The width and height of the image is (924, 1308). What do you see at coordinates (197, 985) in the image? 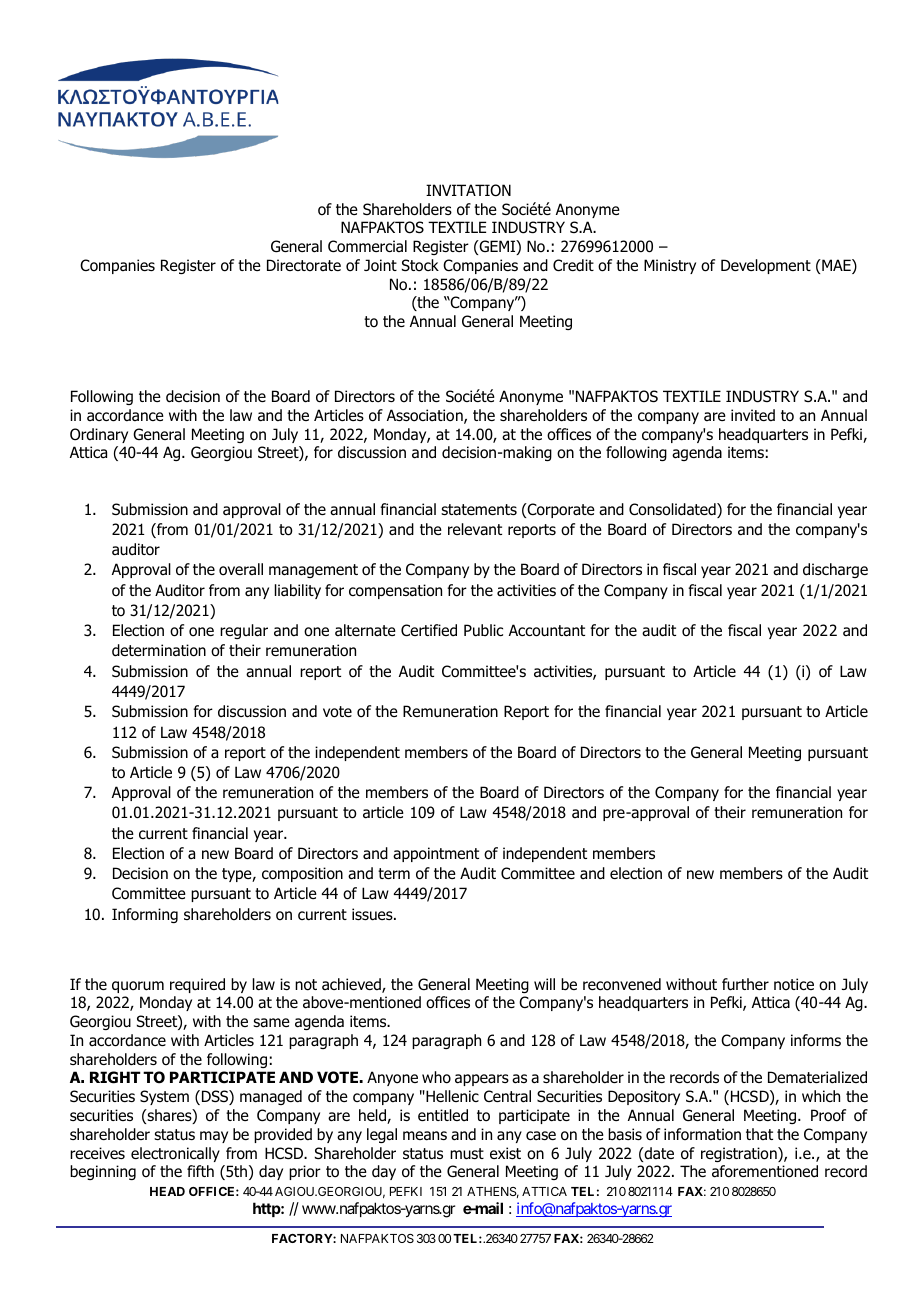
I see `required` at bounding box center [197, 985].
